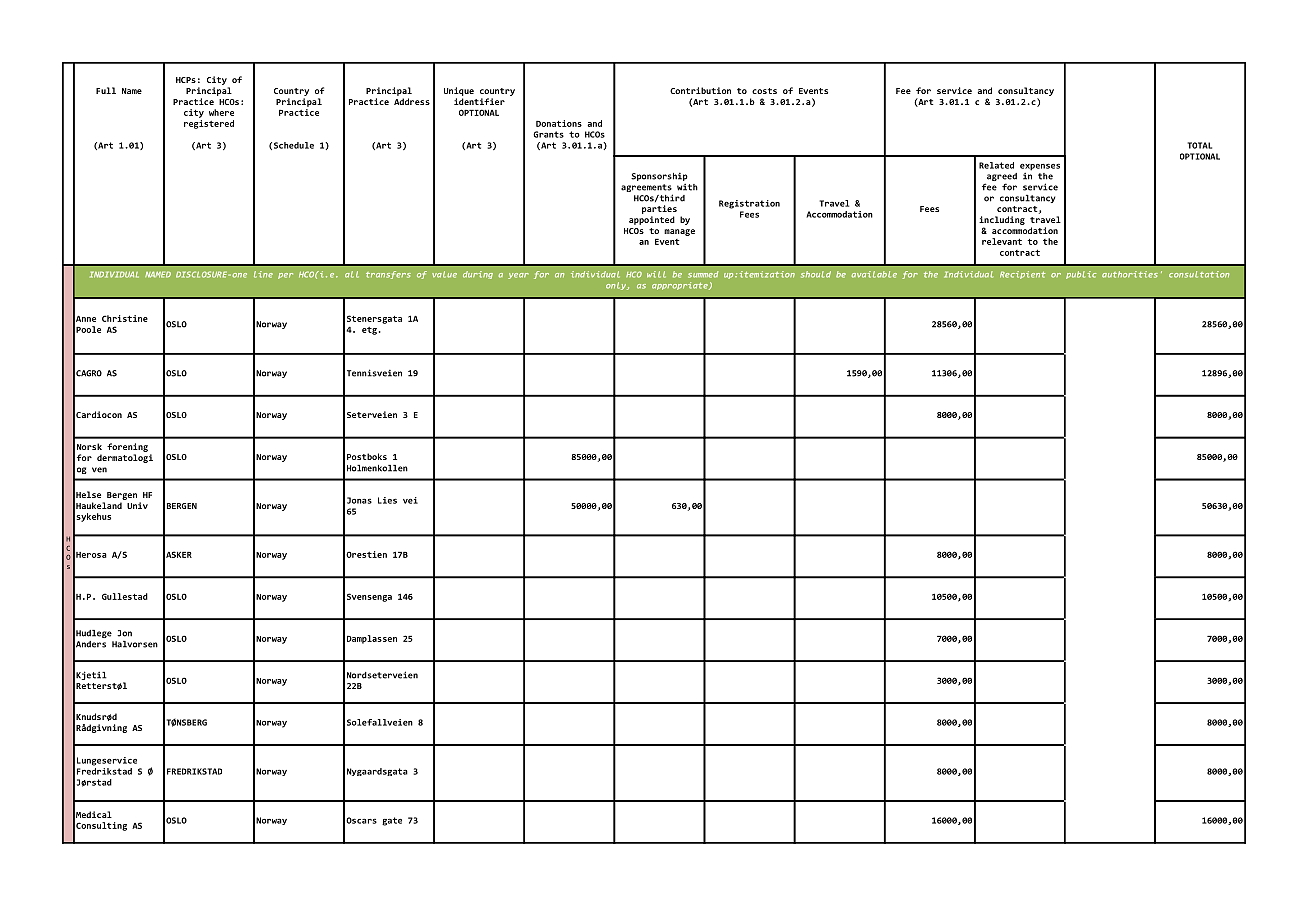  Describe the element at coordinates (387, 500) in the page. I see `Lies` at that location.
